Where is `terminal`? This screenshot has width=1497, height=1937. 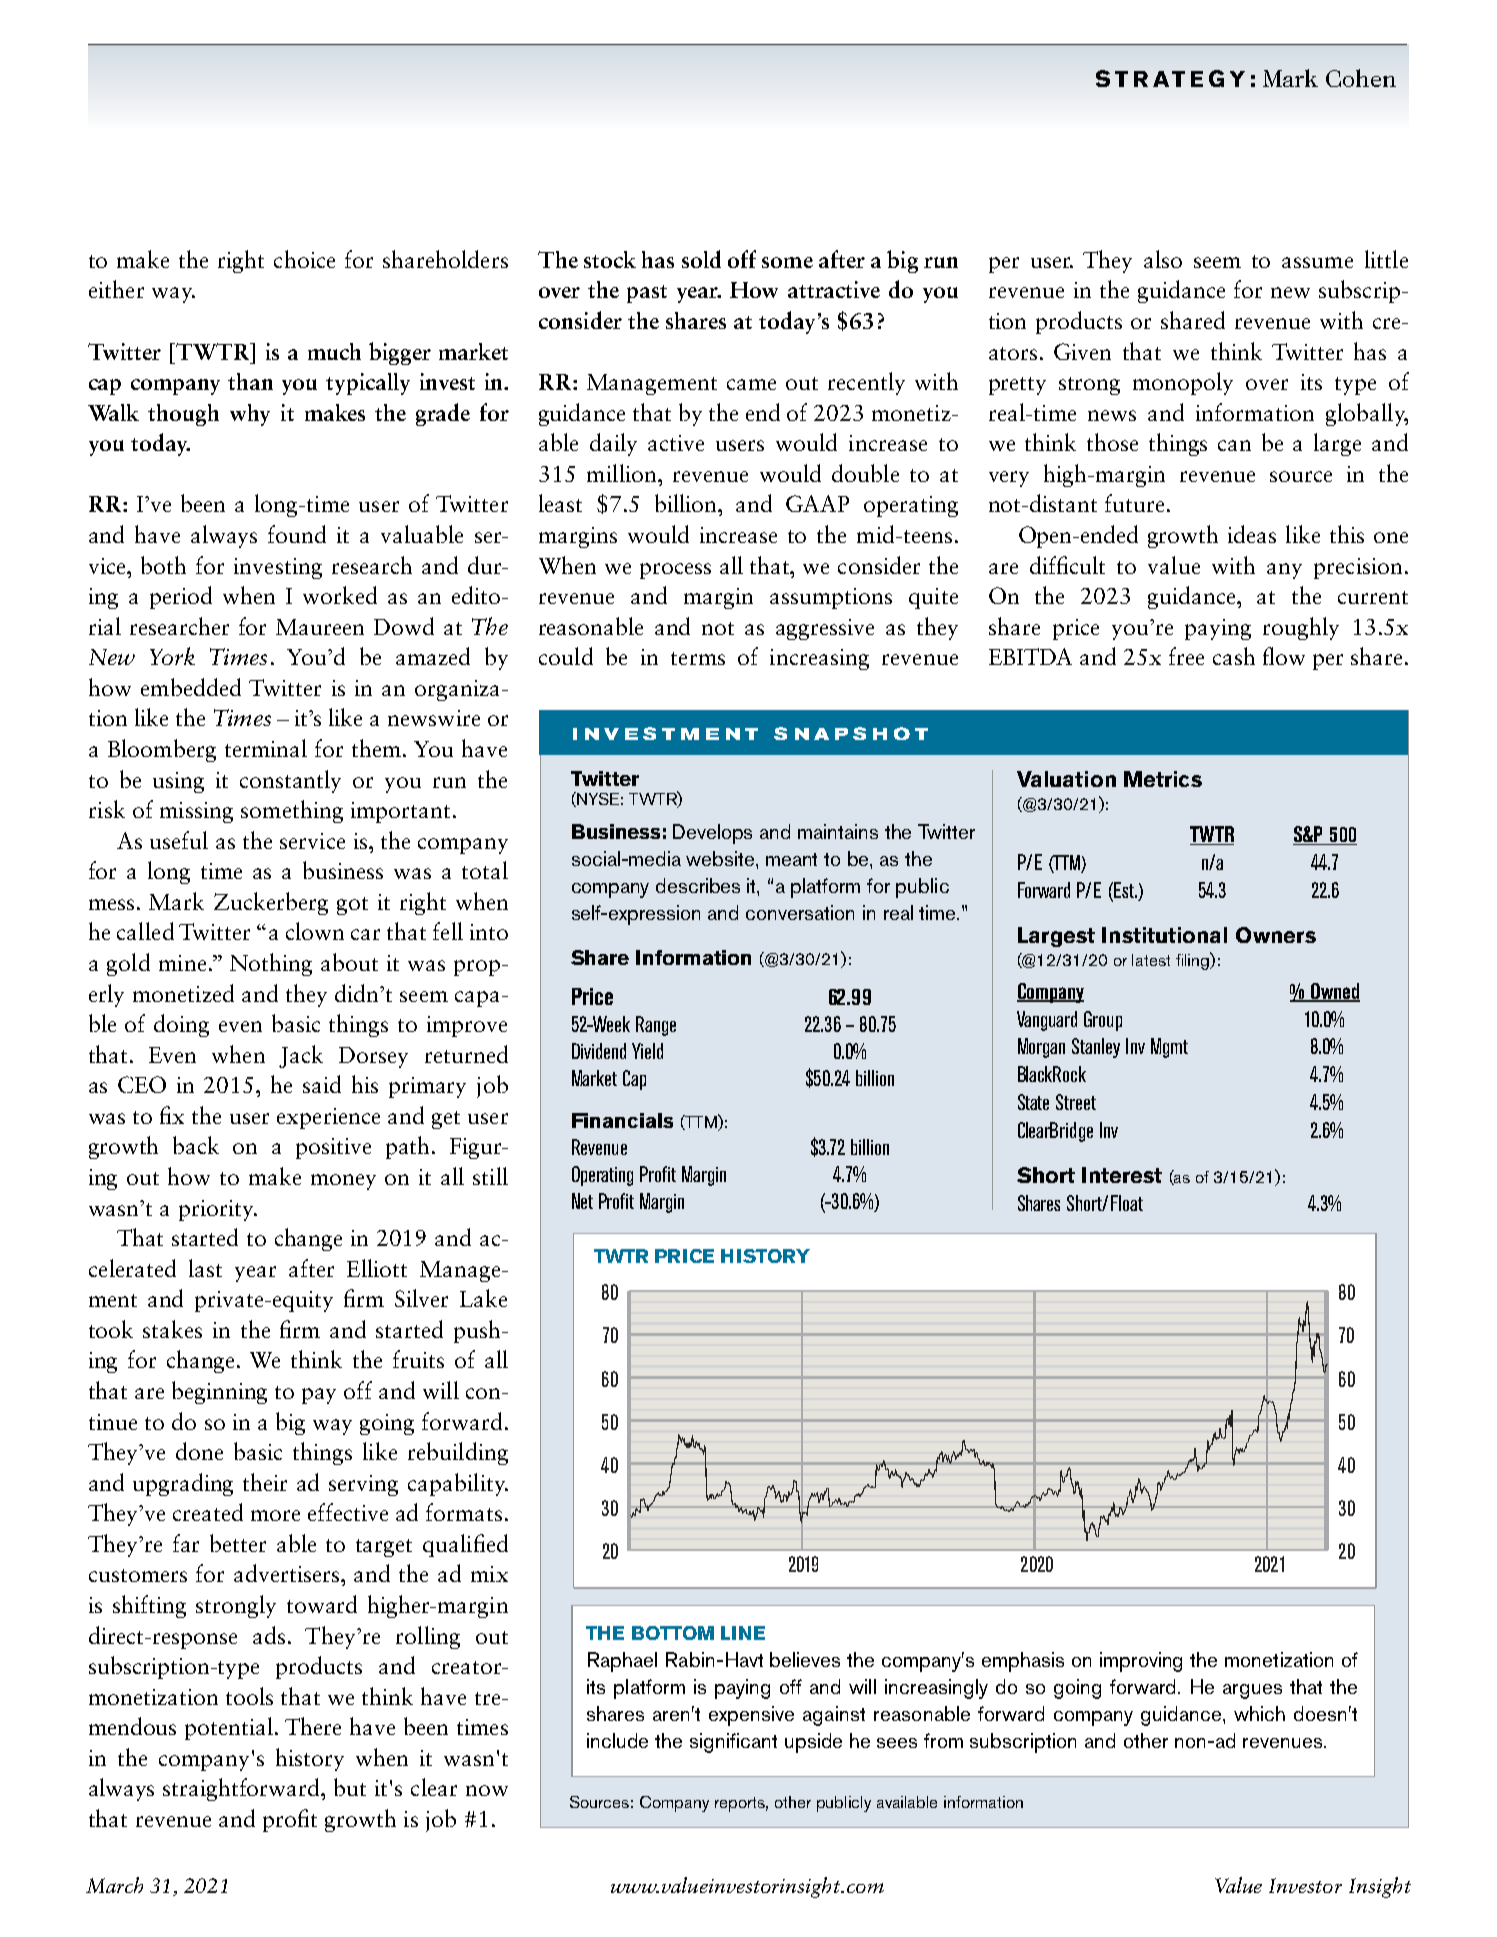
terminal is located at coordinates (266, 748).
